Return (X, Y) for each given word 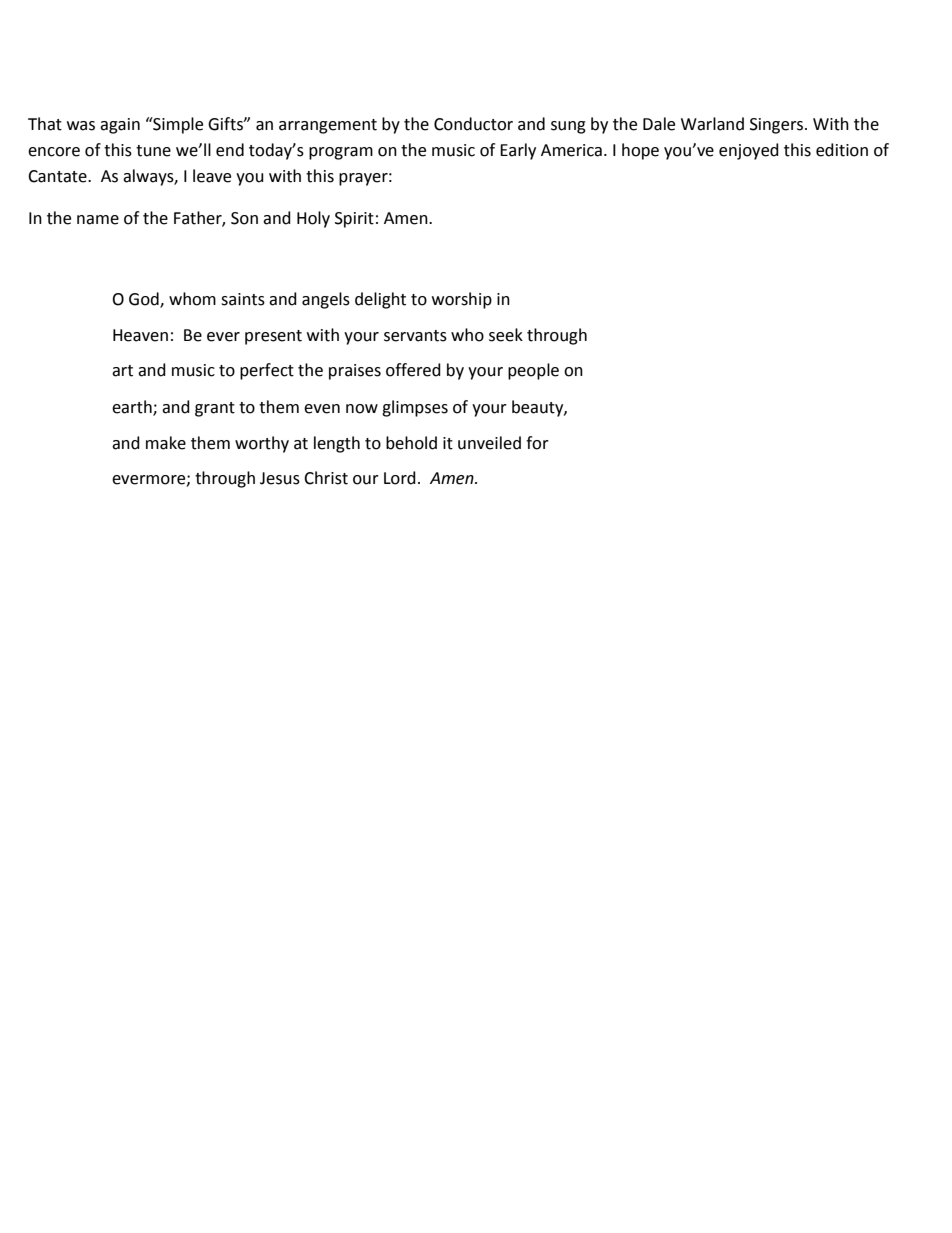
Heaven (140, 335)
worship (462, 300)
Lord (400, 478)
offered (413, 370)
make (166, 443)
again (120, 126)
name (98, 220)
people (533, 371)
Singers (778, 126)
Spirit (354, 220)
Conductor (473, 124)
